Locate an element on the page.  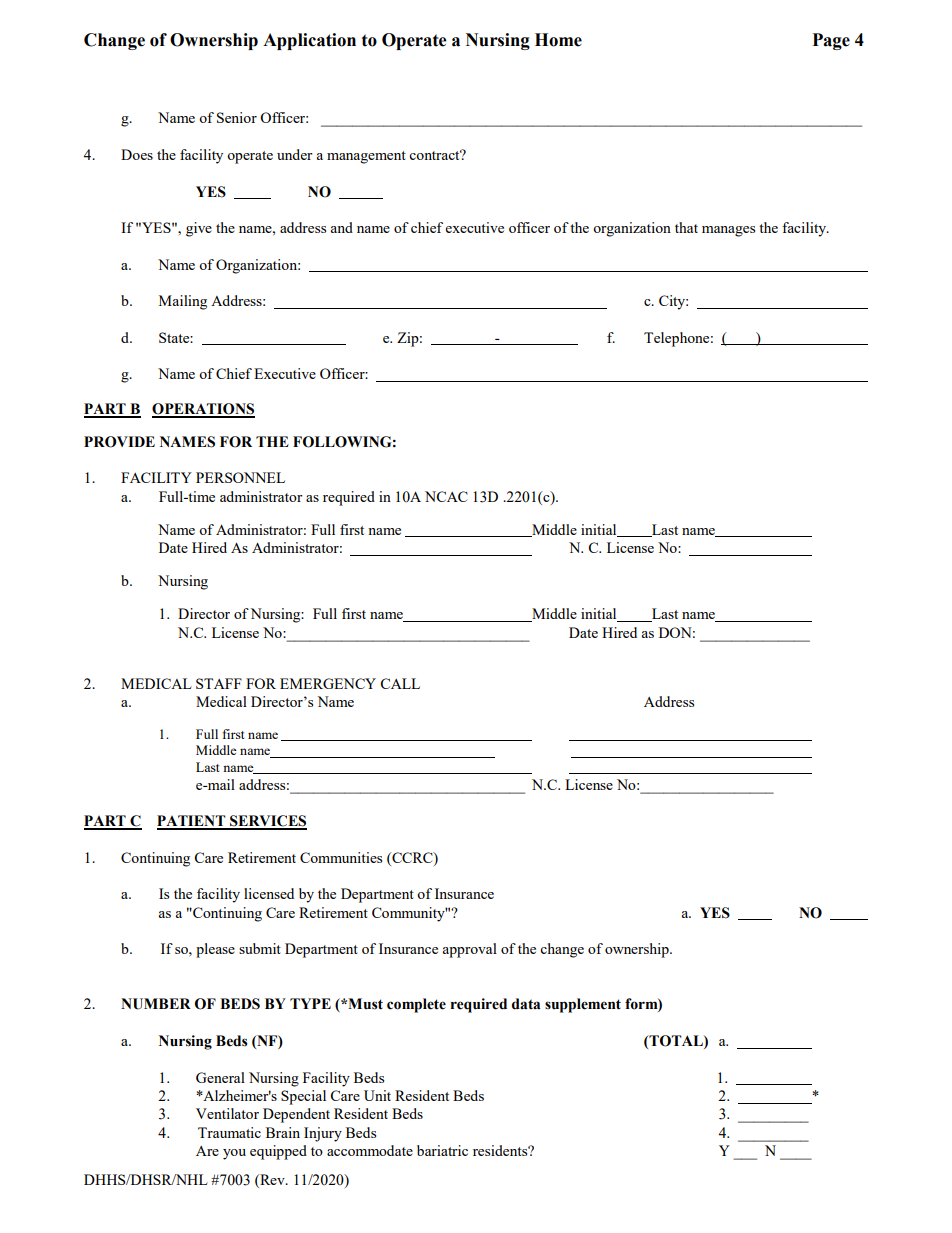
and is located at coordinates (341, 227).
